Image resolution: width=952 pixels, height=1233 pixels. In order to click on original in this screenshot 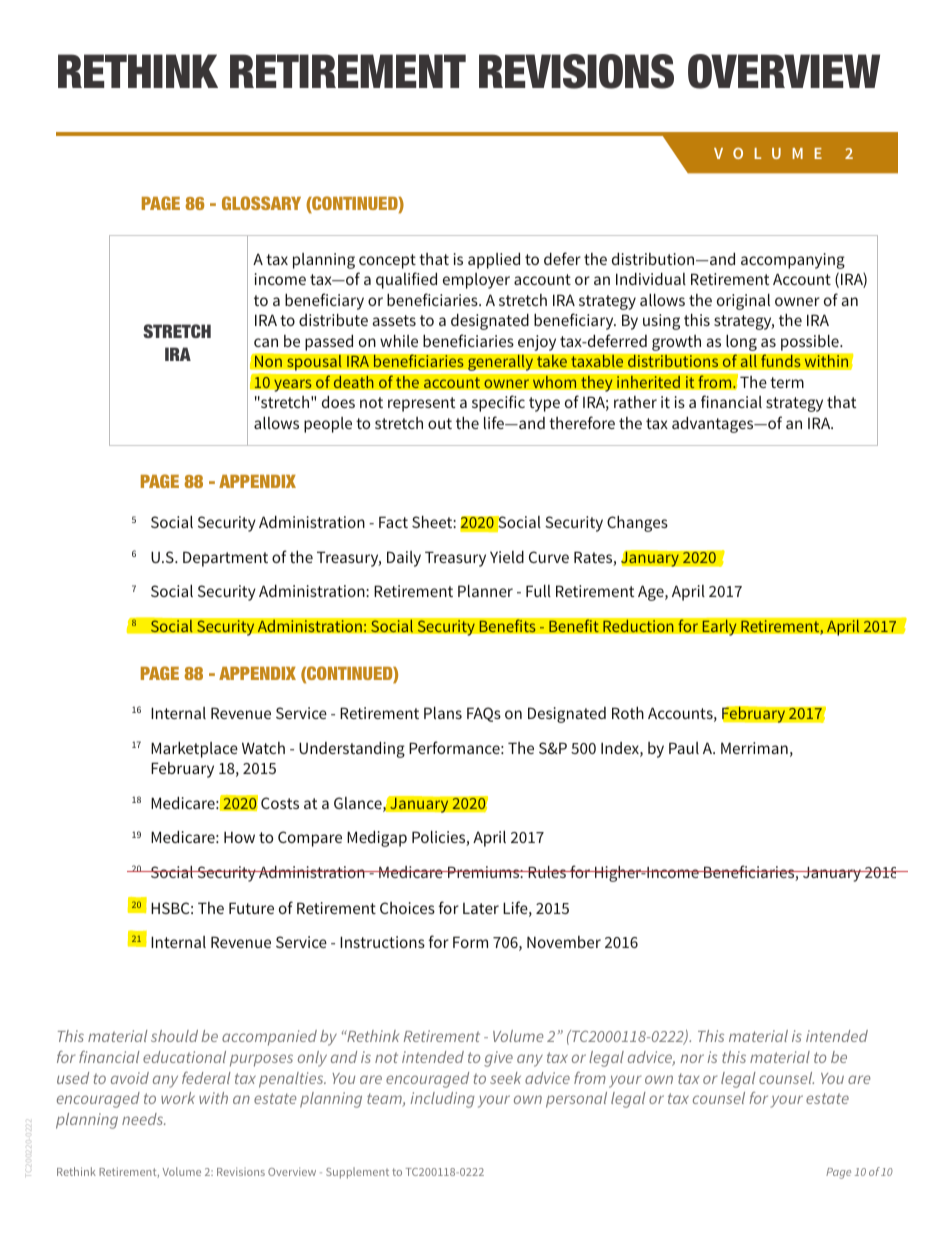, I will do `click(743, 301)`.
